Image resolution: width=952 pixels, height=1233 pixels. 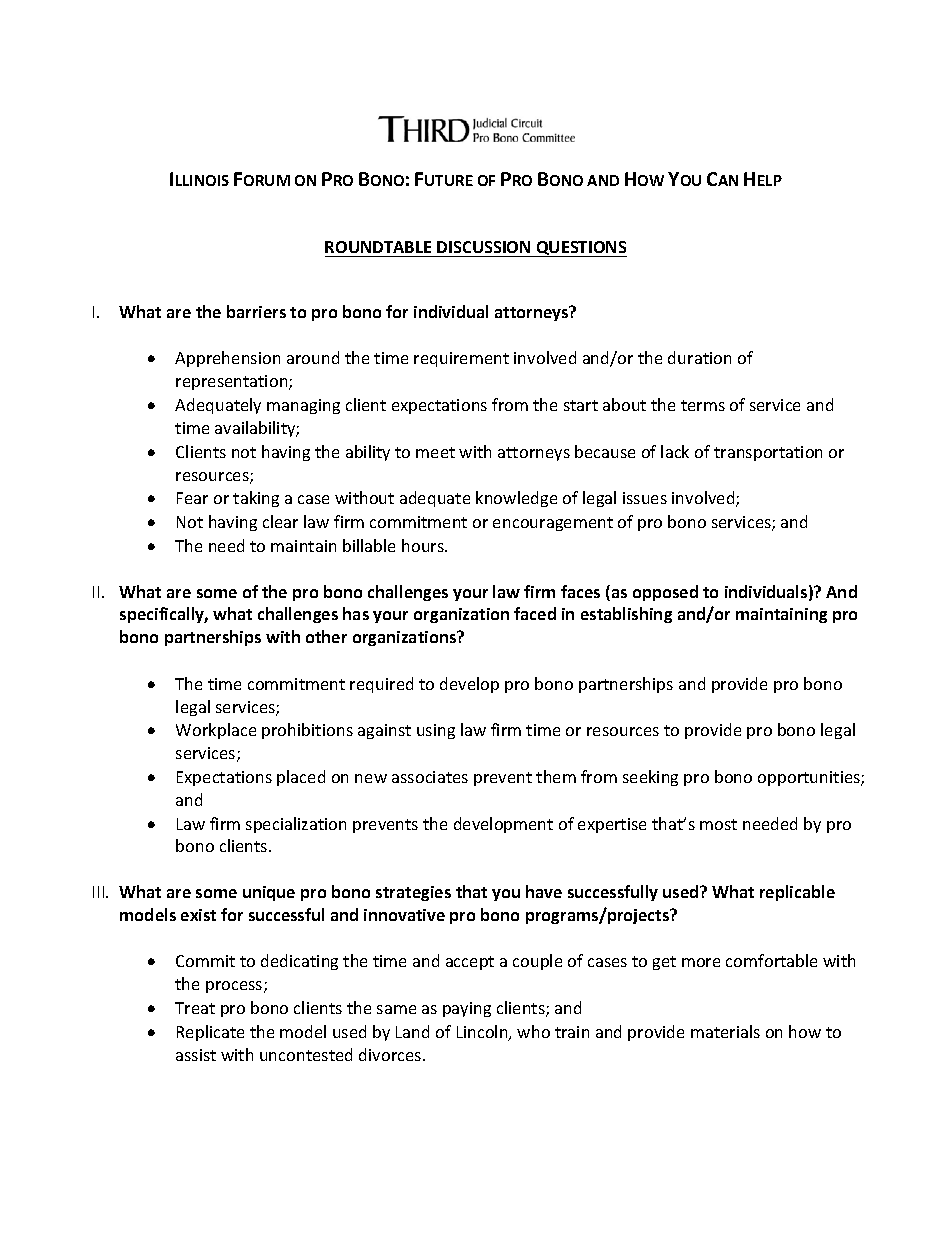 I want to click on issues, so click(x=645, y=498).
